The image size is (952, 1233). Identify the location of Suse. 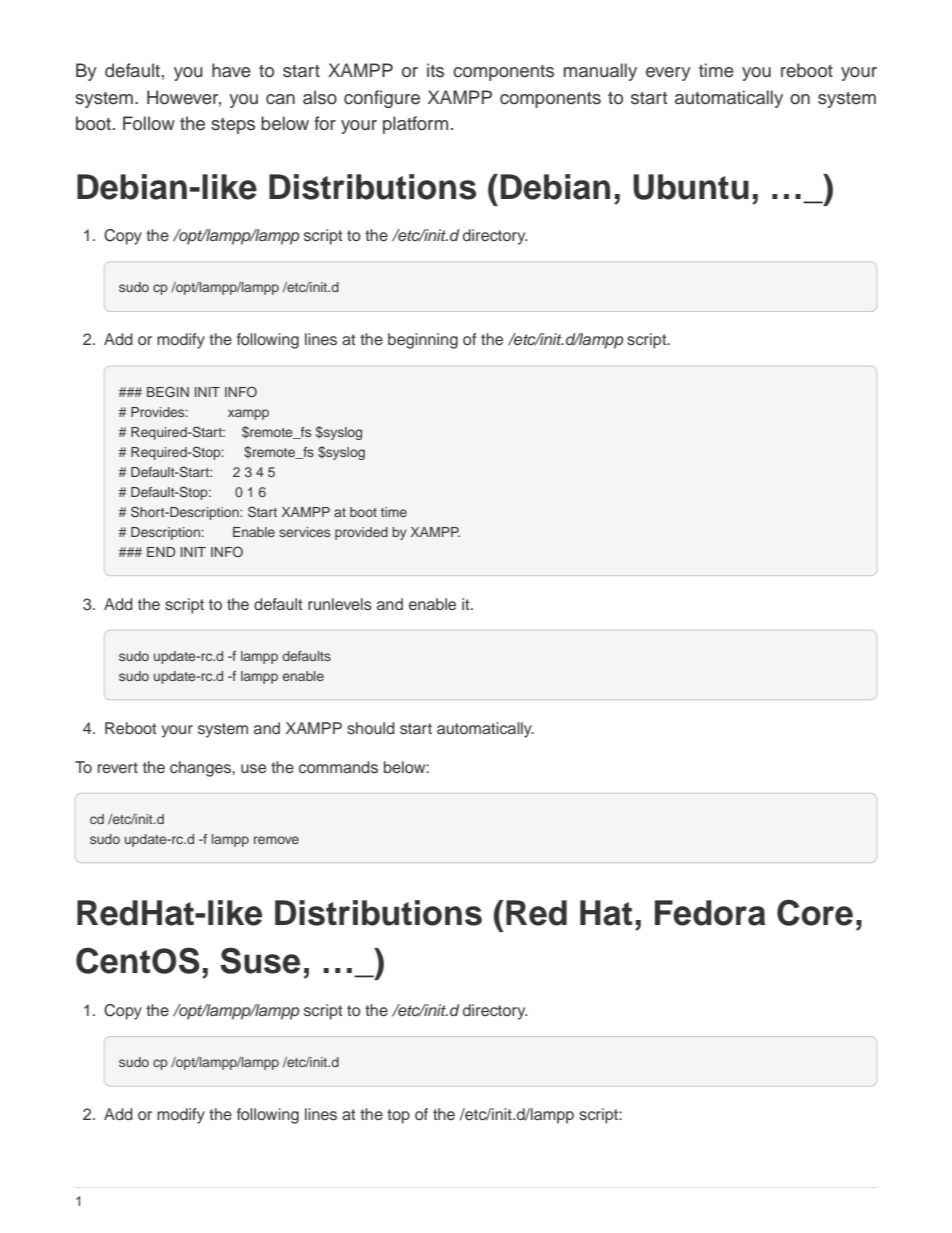
(260, 960).
